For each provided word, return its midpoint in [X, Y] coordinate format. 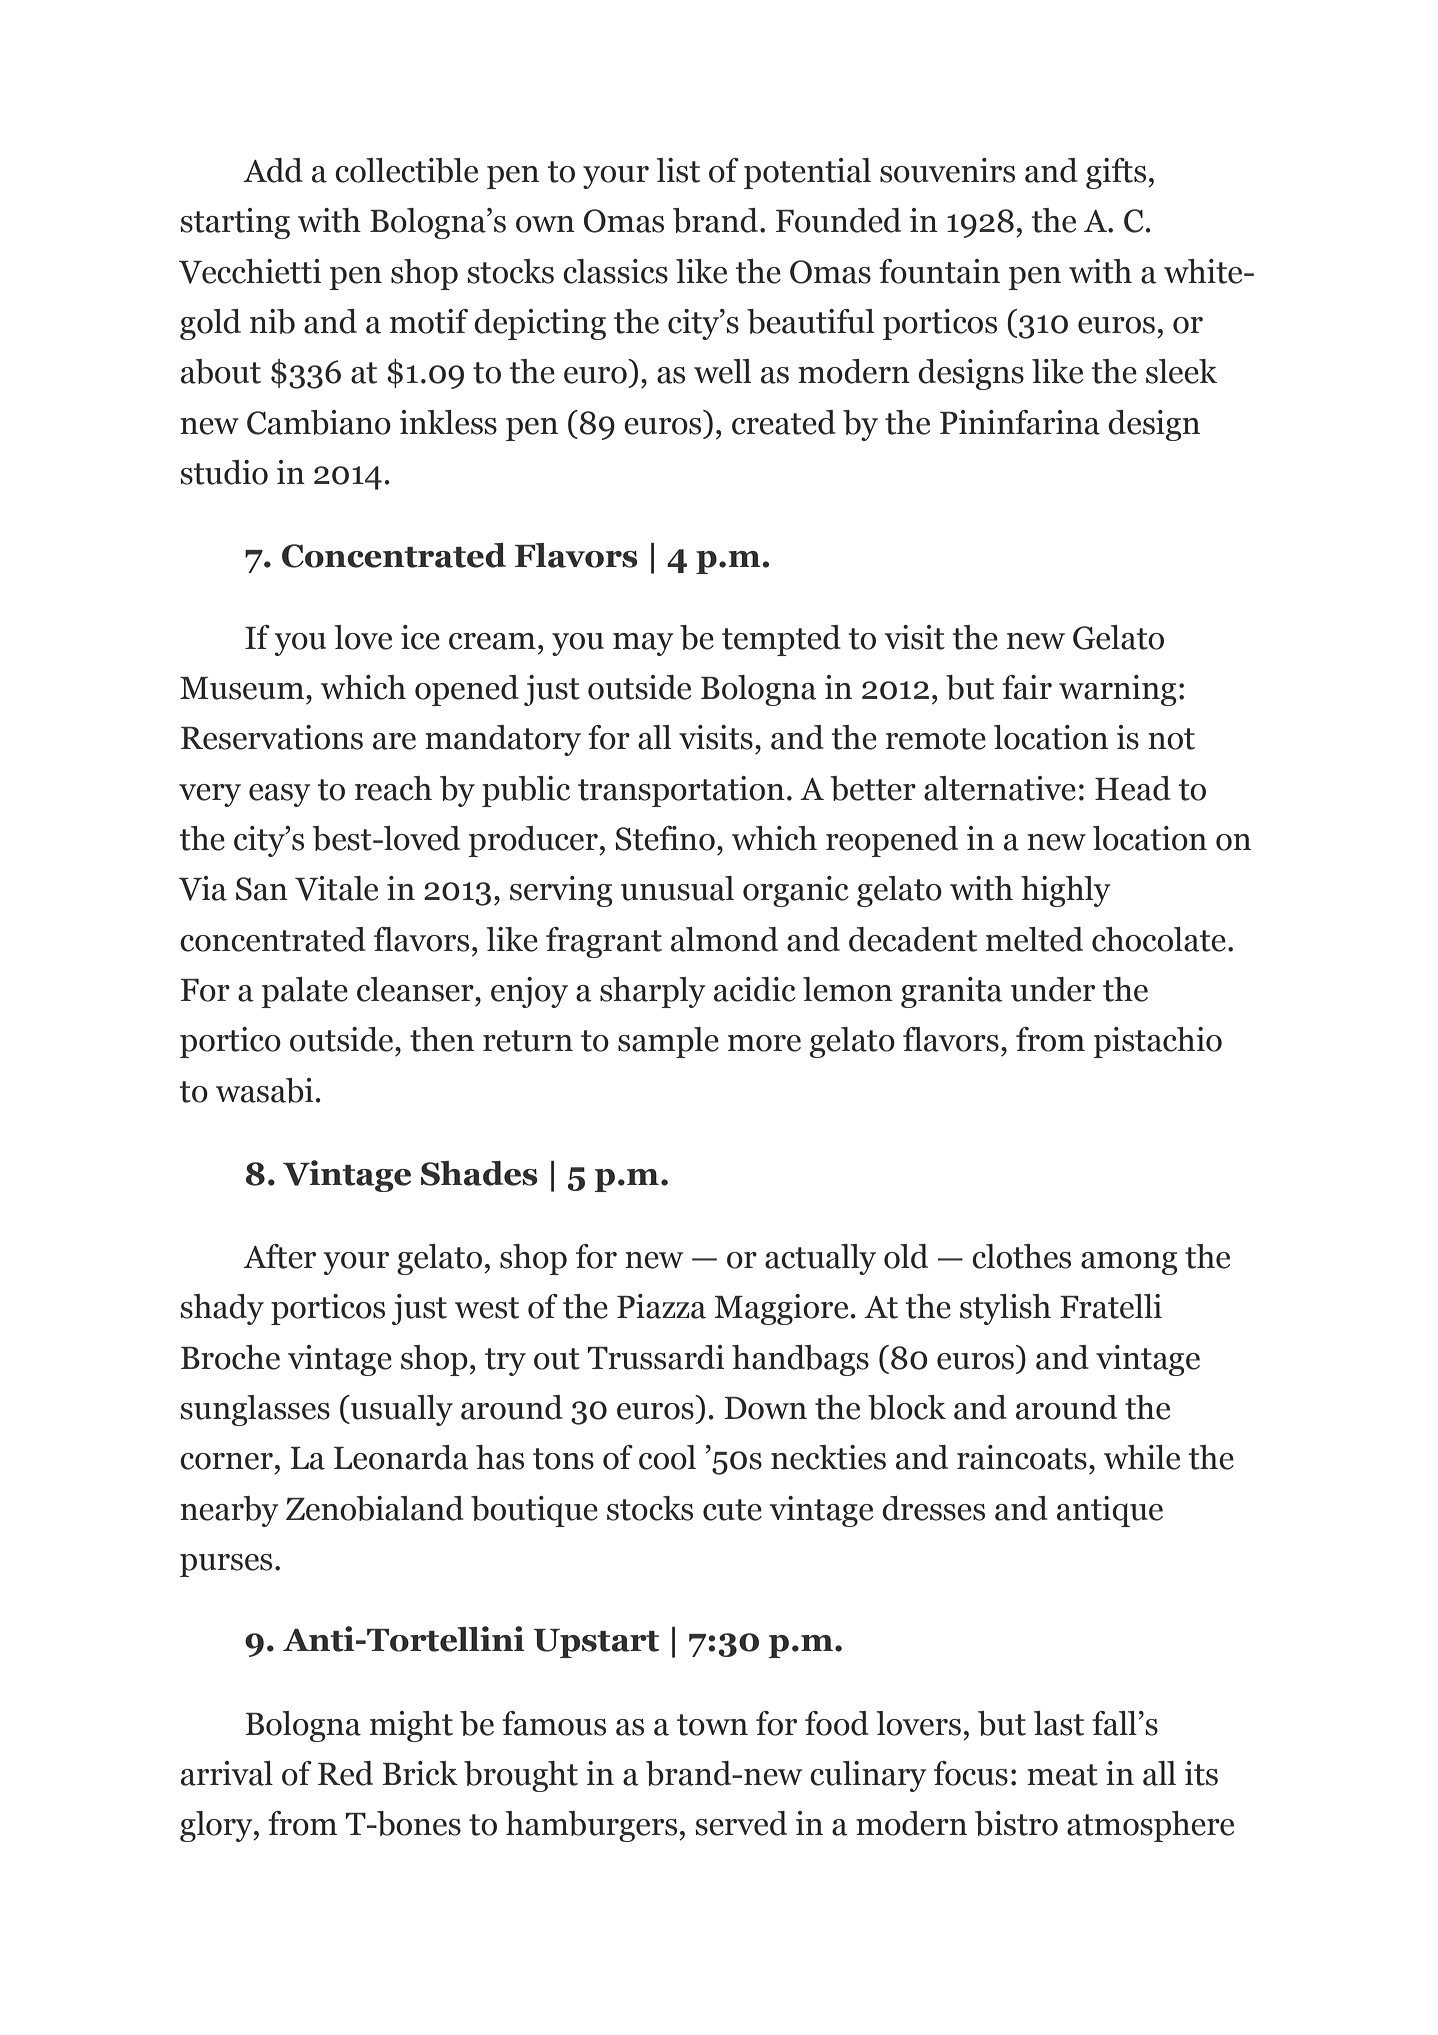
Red [345, 1773]
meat [1062, 1775]
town [712, 1725]
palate [304, 992]
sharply [653, 992]
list [678, 170]
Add [273, 170]
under [1053, 989]
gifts [1117, 173]
